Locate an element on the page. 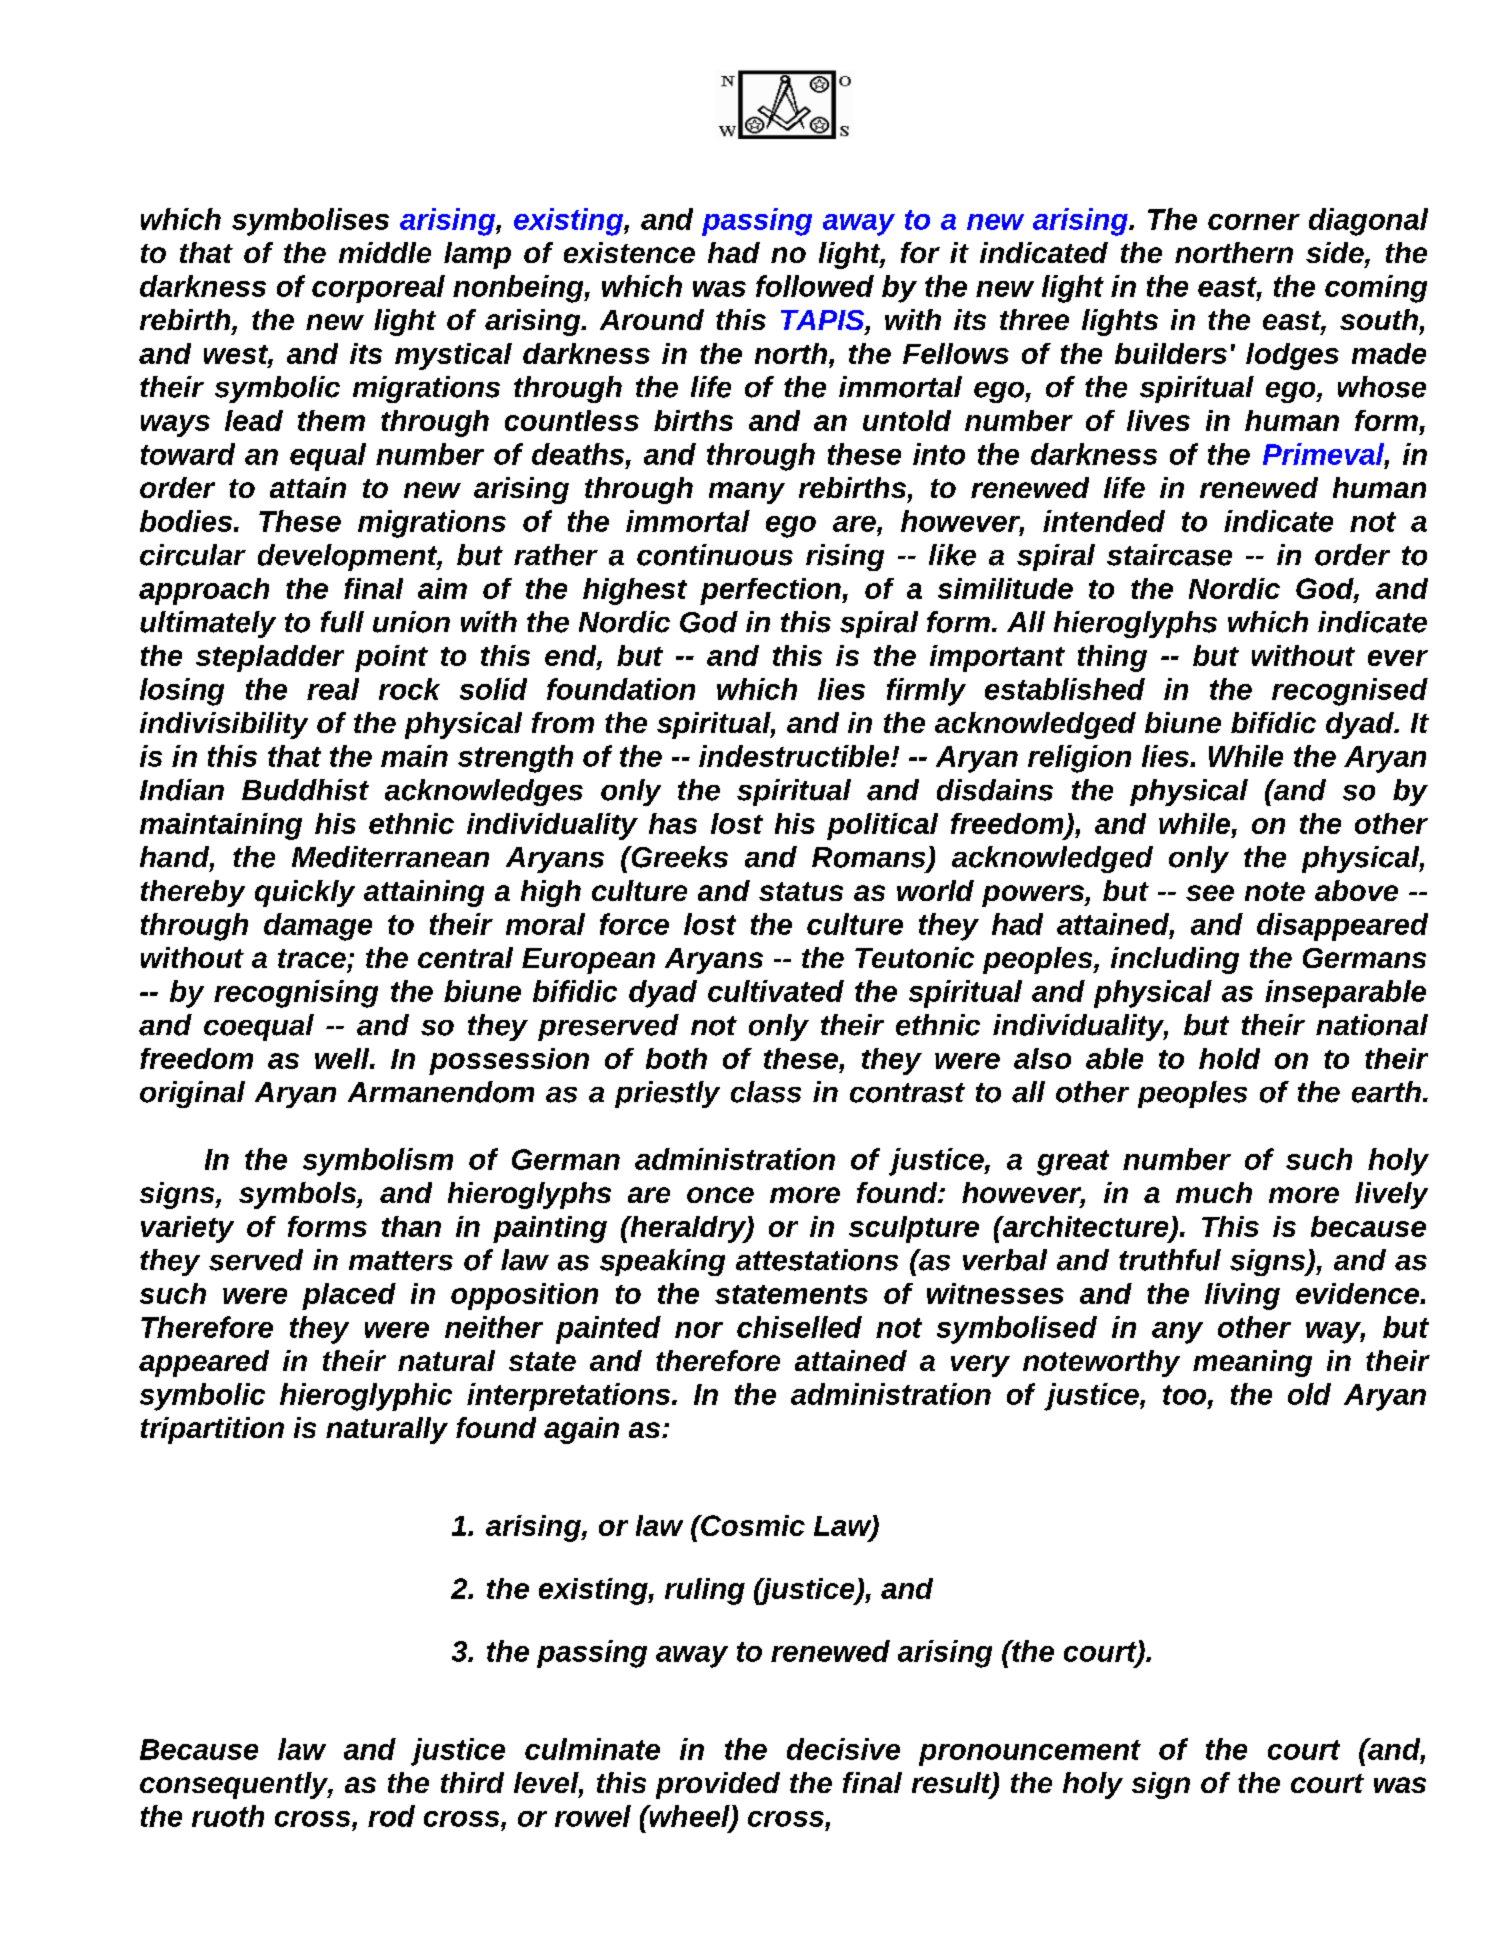 Image resolution: width=1500 pixels, height=1941 pixels. hold is located at coordinates (1229, 1058).
